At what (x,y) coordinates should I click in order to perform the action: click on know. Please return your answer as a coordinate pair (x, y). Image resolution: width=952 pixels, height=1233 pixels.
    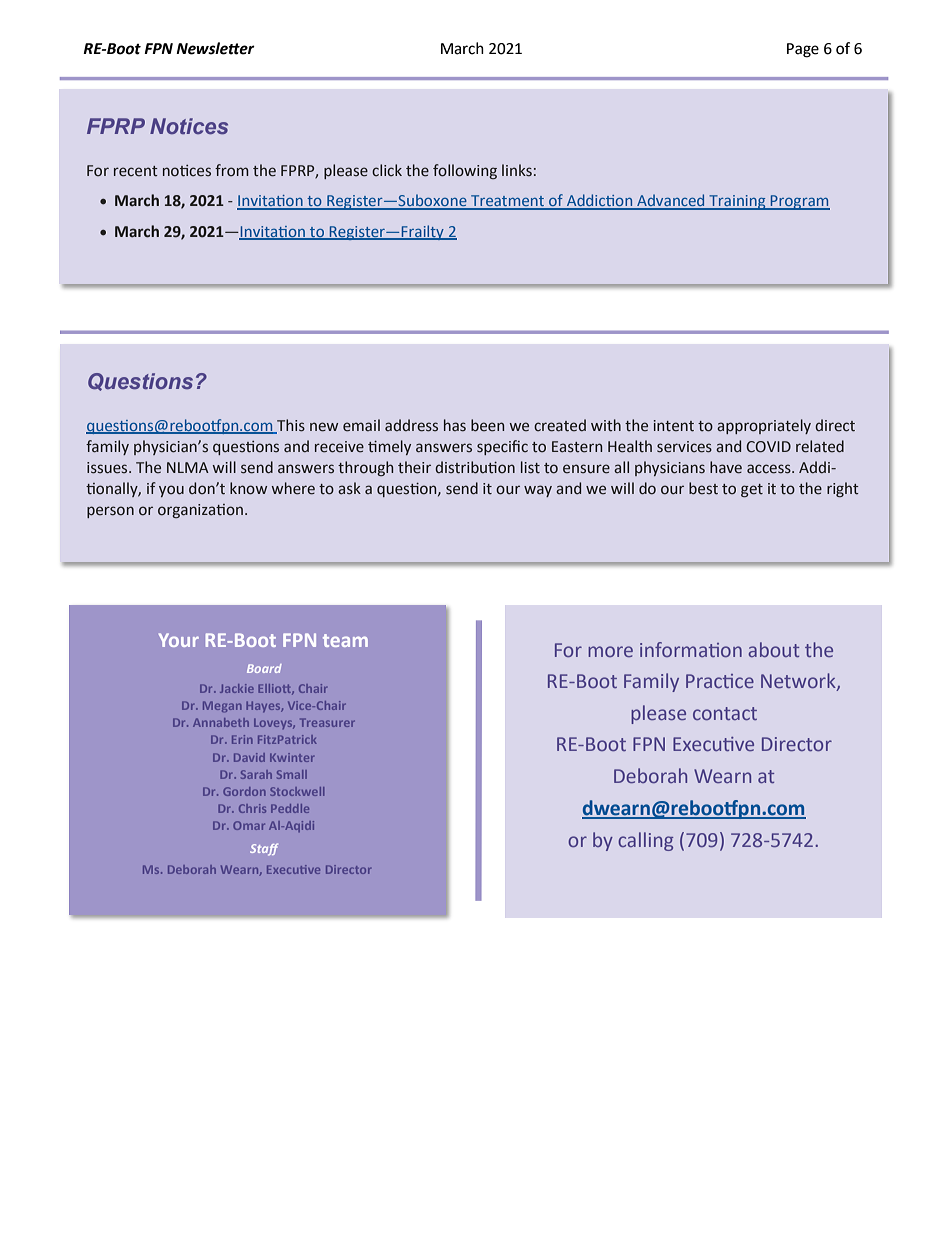
    Looking at the image, I should click on (248, 488).
